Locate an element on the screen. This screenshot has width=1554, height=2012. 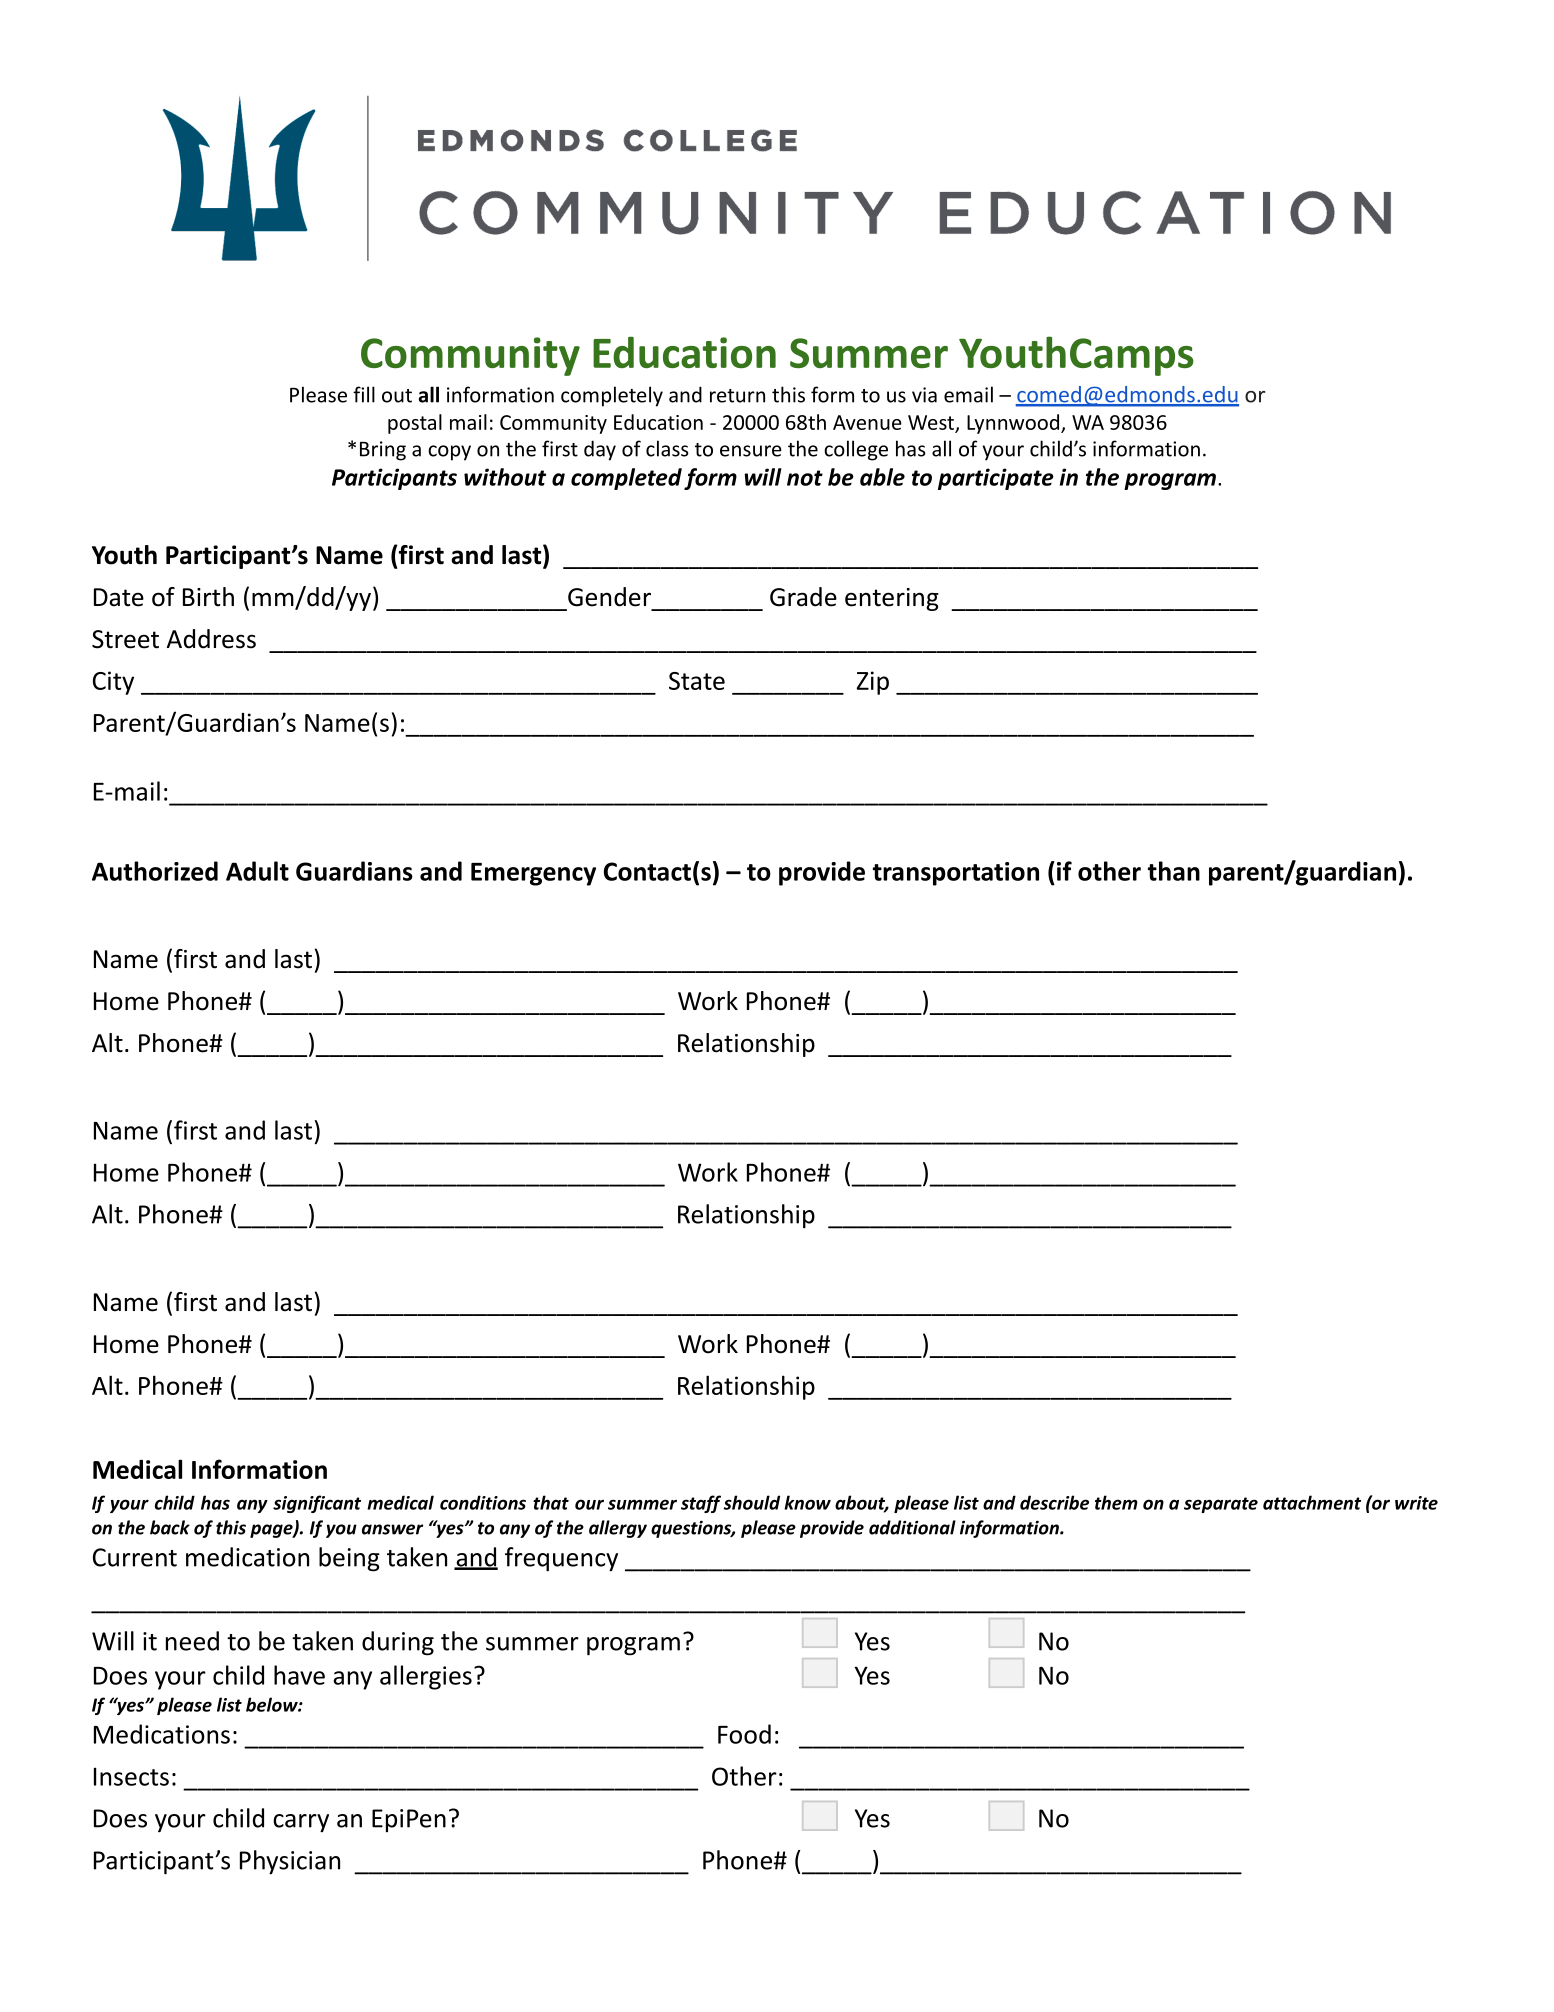
significant is located at coordinates (317, 1504).
